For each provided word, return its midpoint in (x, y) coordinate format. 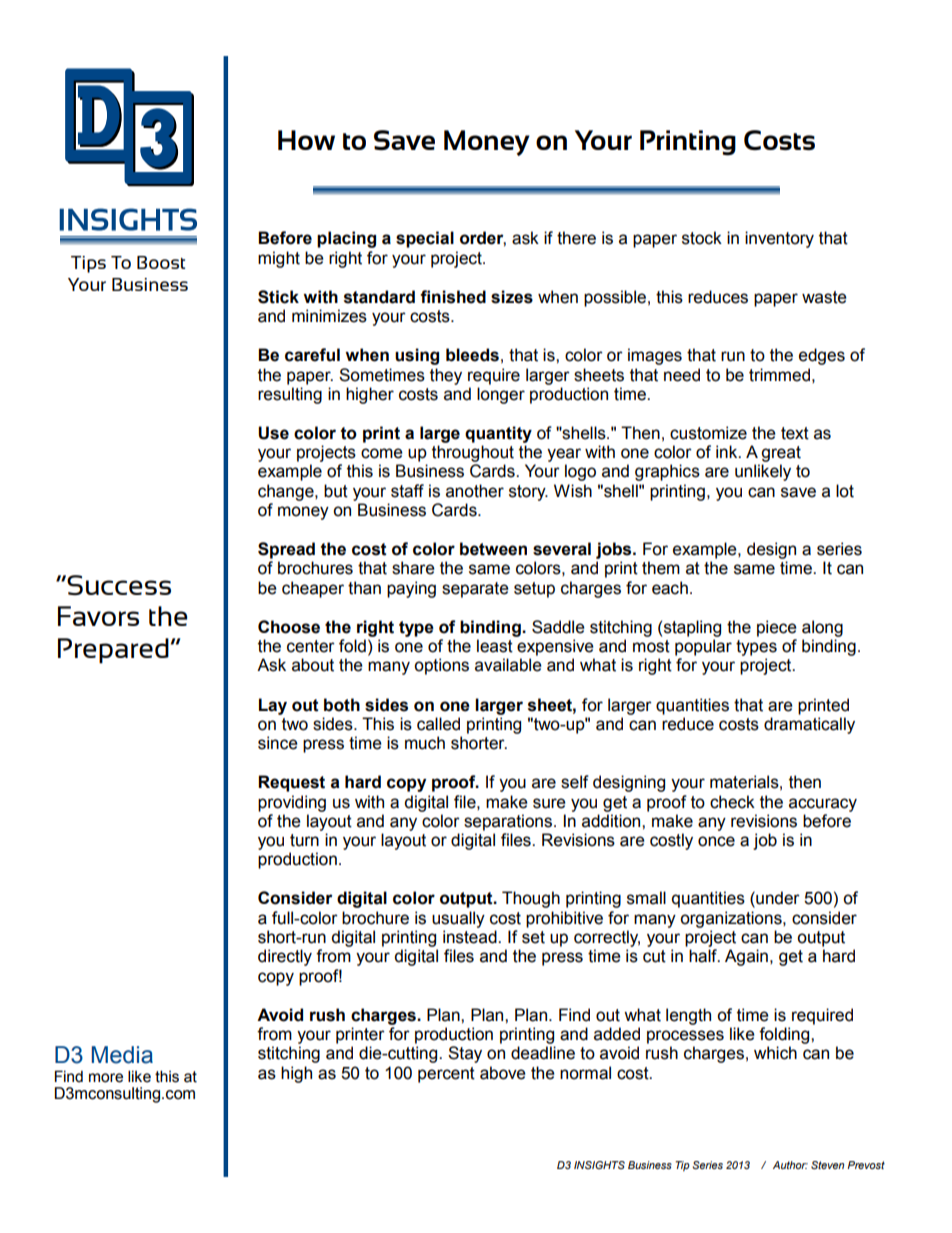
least (495, 646)
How (306, 140)
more (106, 1078)
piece (777, 628)
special (425, 239)
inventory (779, 239)
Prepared (113, 651)
